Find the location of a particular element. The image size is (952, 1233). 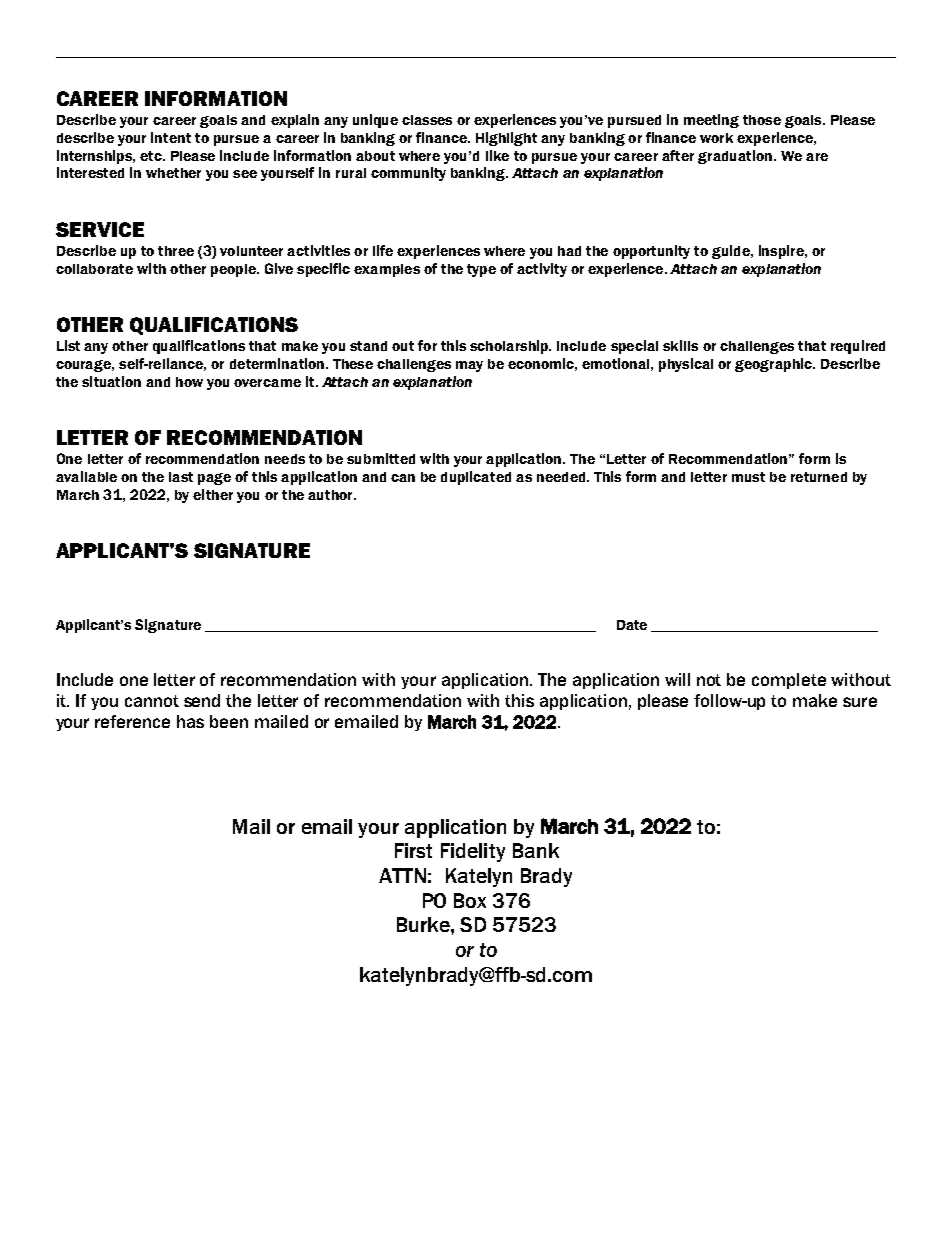

graduation is located at coordinates (735, 157).
